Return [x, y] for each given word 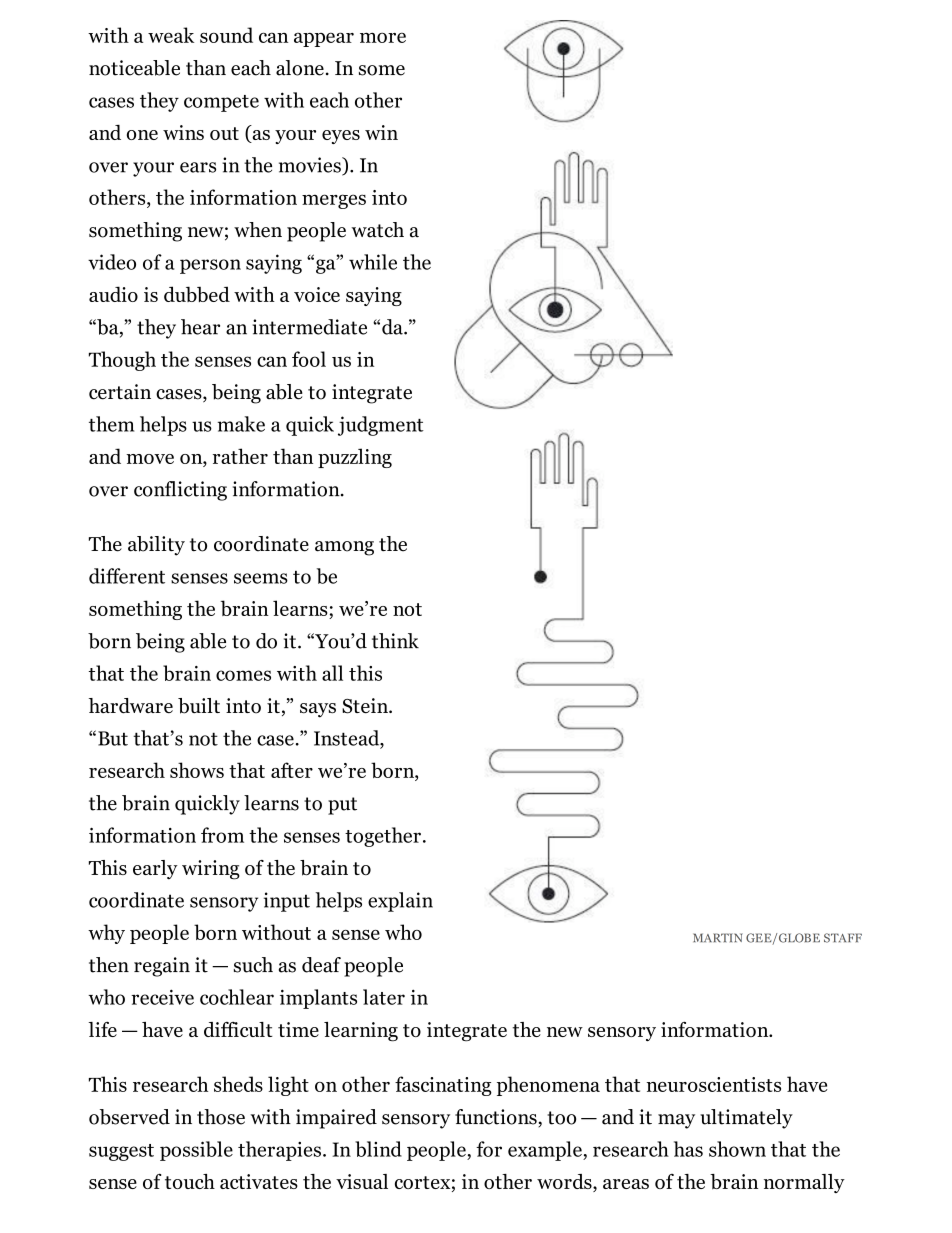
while [373, 262]
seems [261, 578]
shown [737, 1149]
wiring [211, 870]
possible [196, 1151]
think [395, 641]
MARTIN [718, 937]
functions [496, 1117]
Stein [366, 706]
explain [400, 902]
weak [171, 35]
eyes [341, 137]
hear [200, 327]
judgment [381, 426]
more [383, 38]
